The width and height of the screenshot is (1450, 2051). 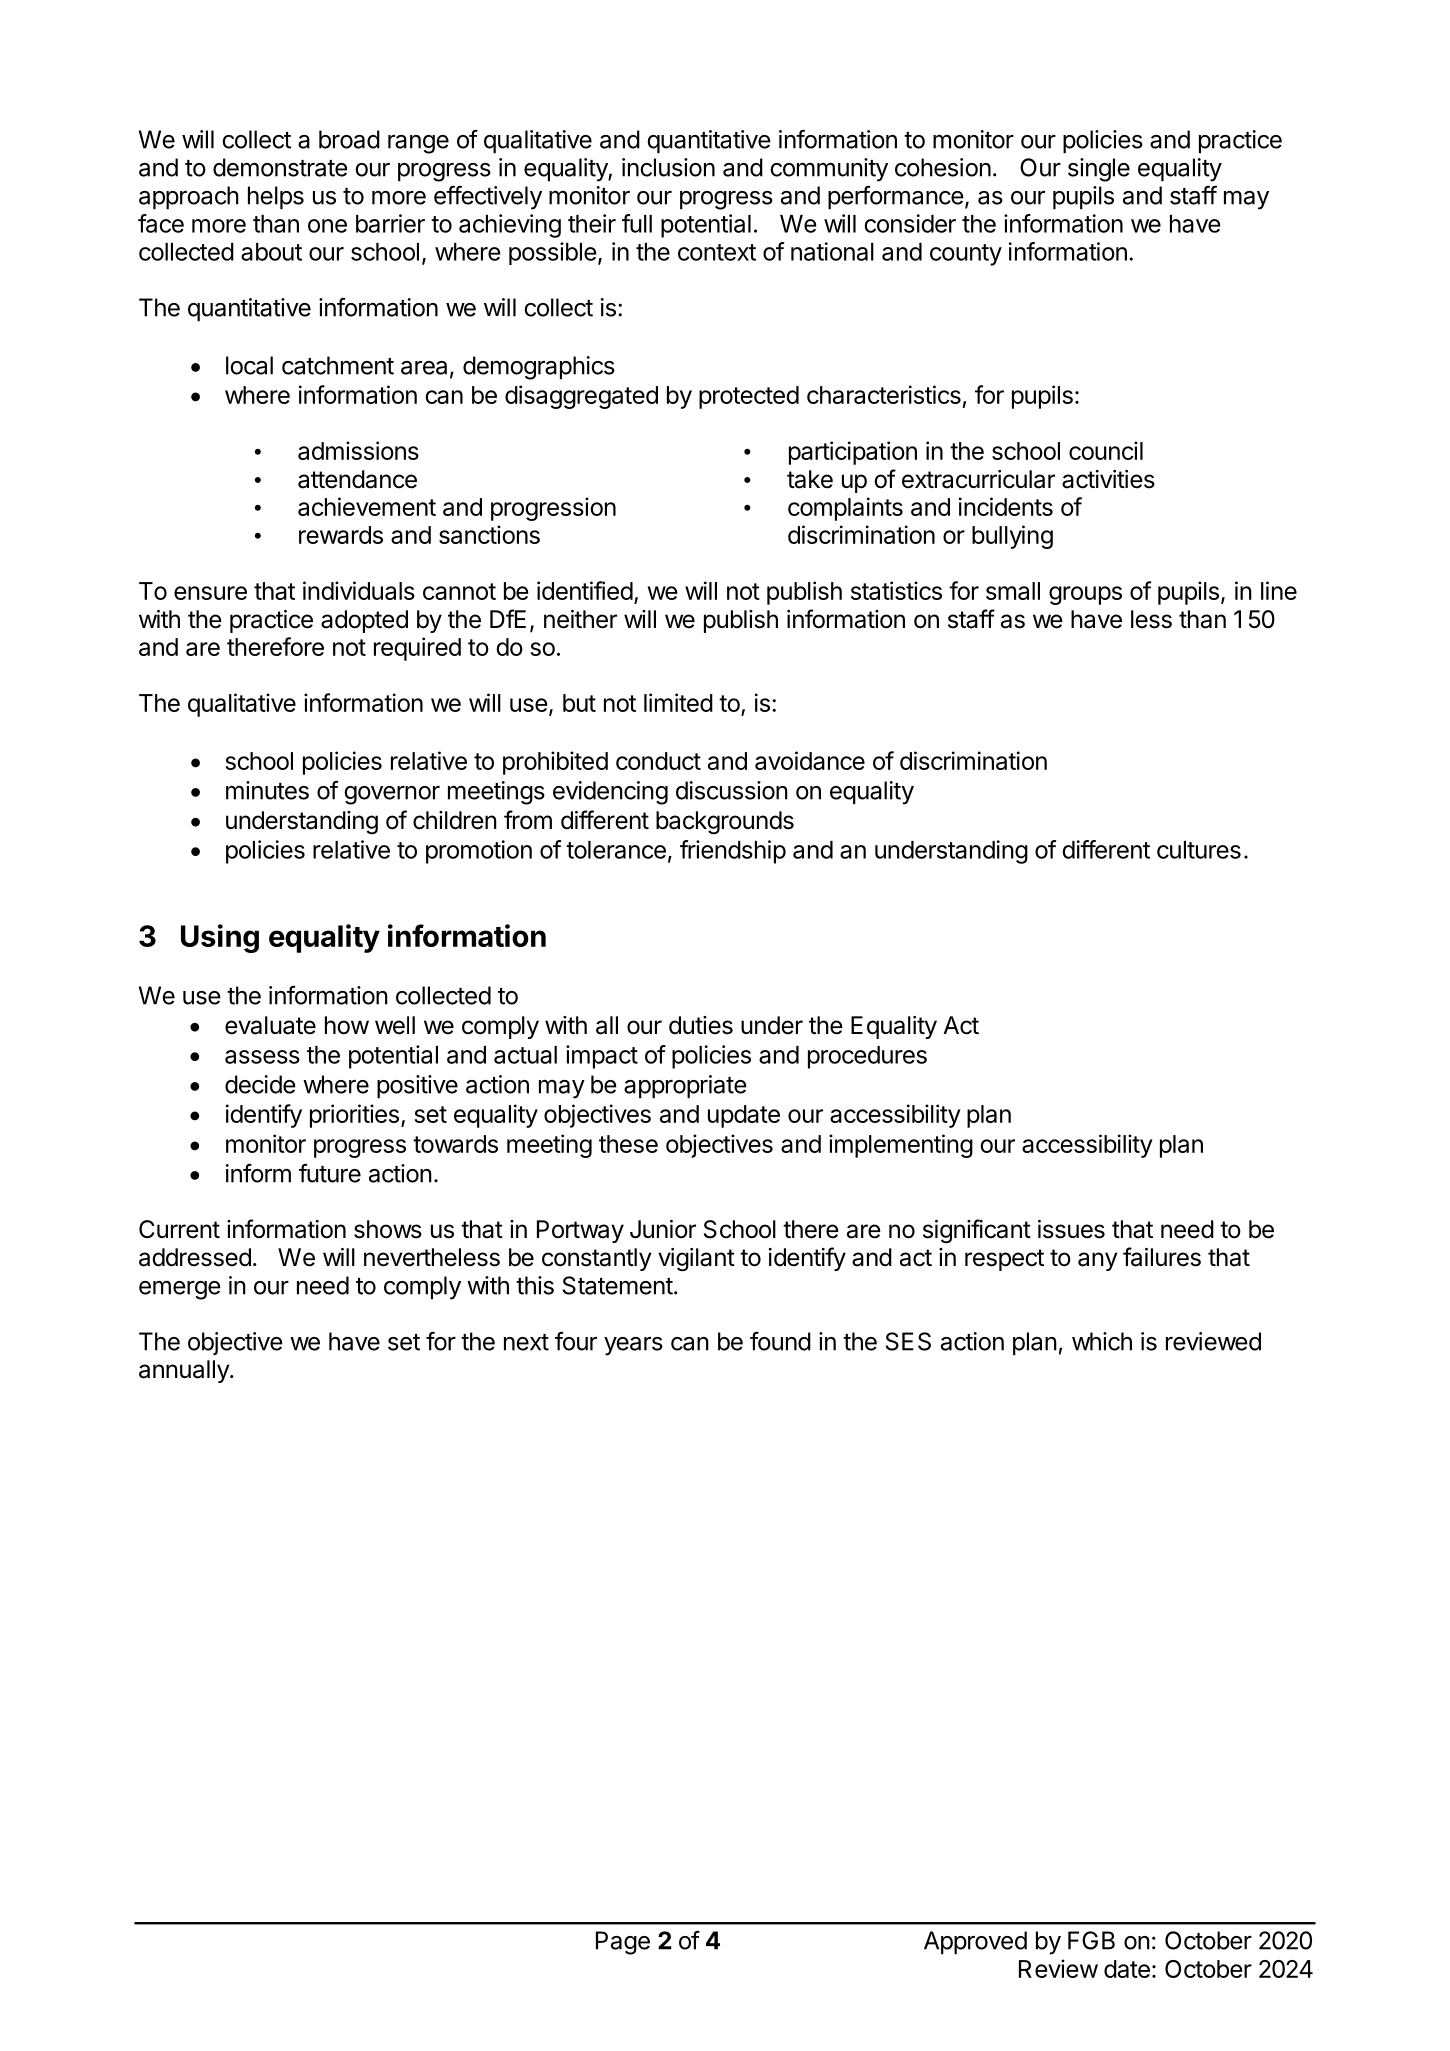 I want to click on helps, so click(x=276, y=198).
